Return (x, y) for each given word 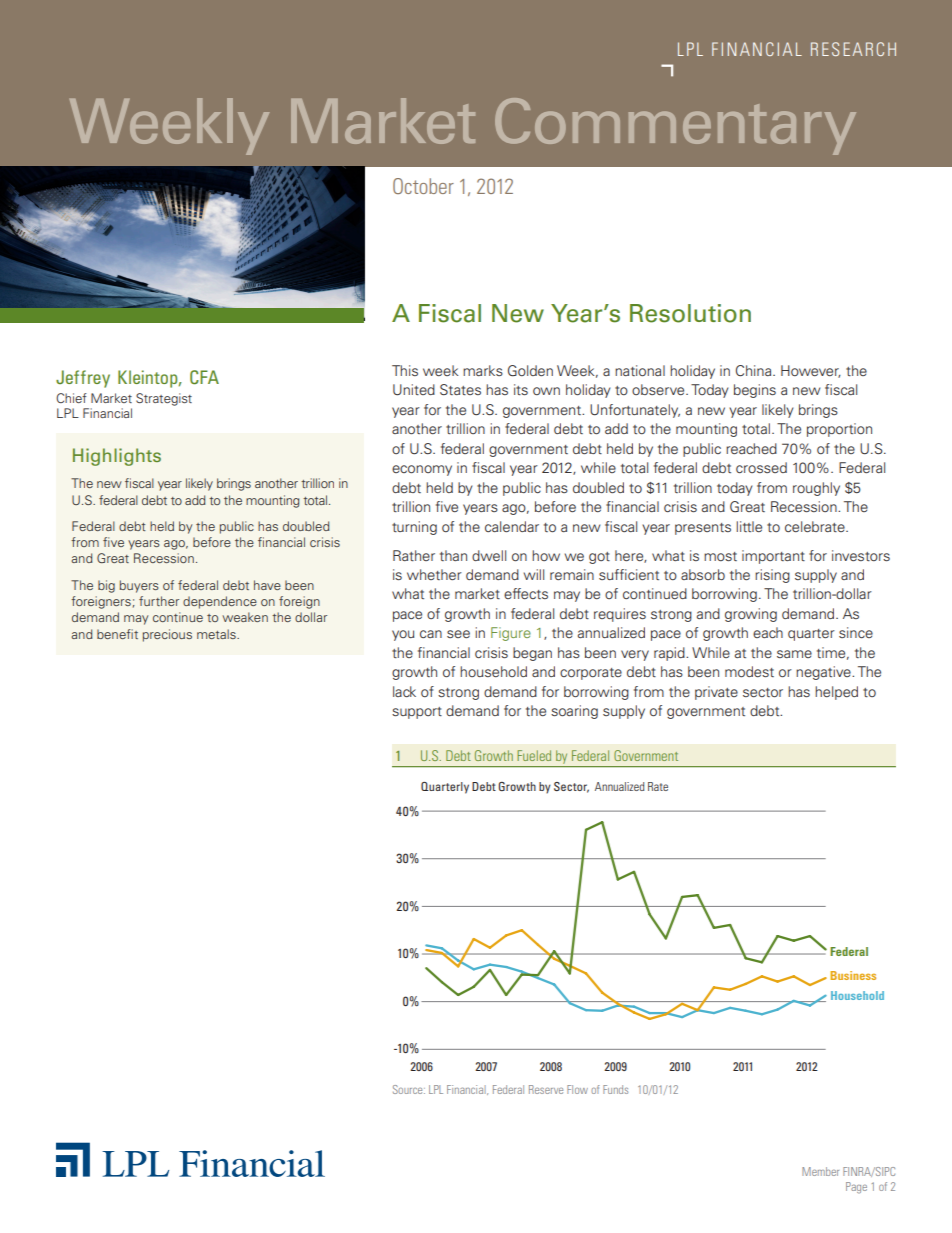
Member (820, 1171)
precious (167, 635)
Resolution (690, 313)
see (458, 634)
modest (749, 671)
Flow (577, 1089)
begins (755, 391)
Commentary (675, 126)
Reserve (546, 1089)
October (423, 186)
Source (409, 1089)
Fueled (534, 755)
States (460, 389)
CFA (204, 377)
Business (853, 975)
